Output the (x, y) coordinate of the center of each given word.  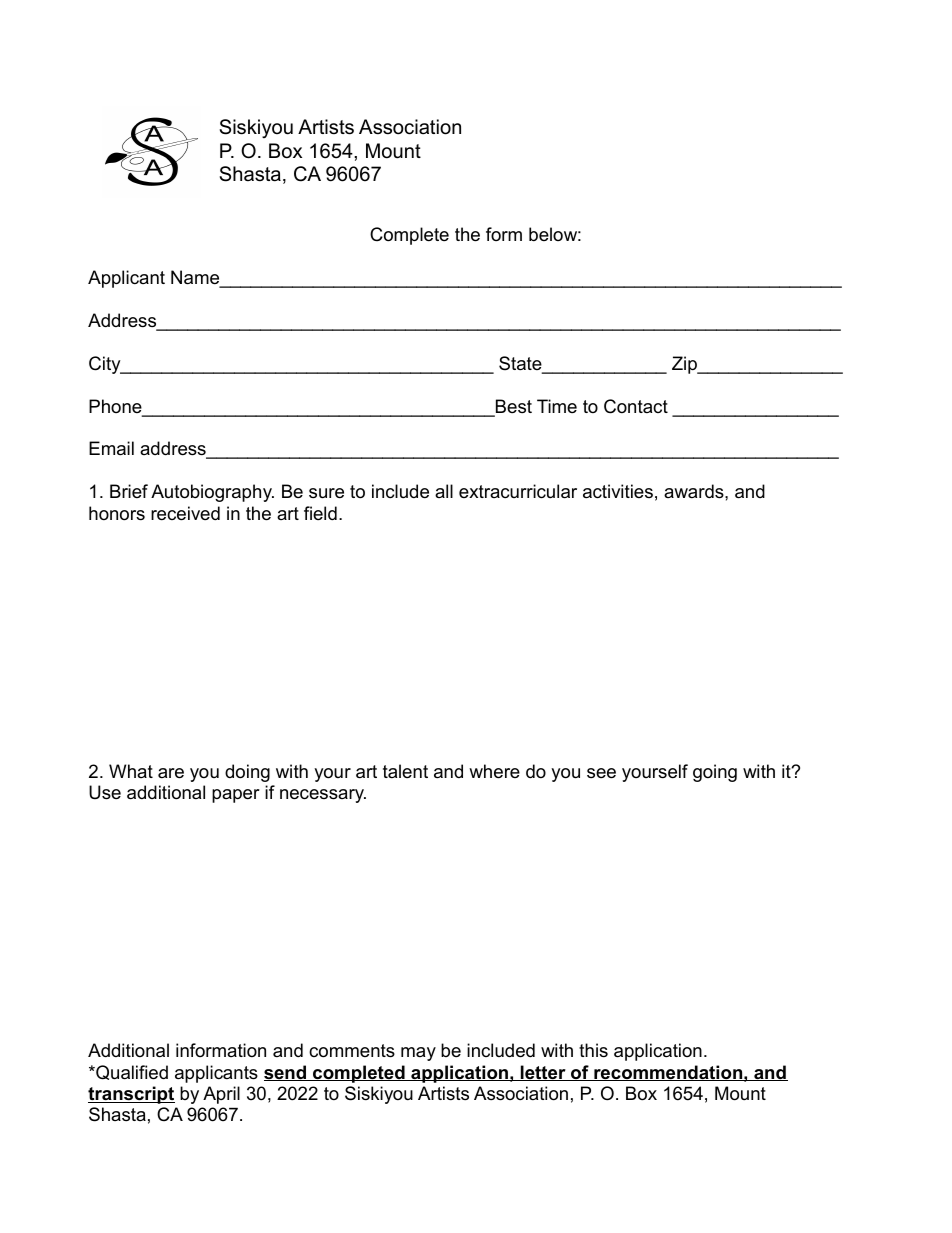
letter (543, 1073)
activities (618, 491)
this (593, 1050)
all (444, 491)
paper (236, 796)
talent (405, 771)
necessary (323, 796)
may (418, 1054)
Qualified (131, 1072)
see (601, 773)
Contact (636, 406)
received (185, 513)
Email (111, 448)
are (171, 773)
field (320, 513)
